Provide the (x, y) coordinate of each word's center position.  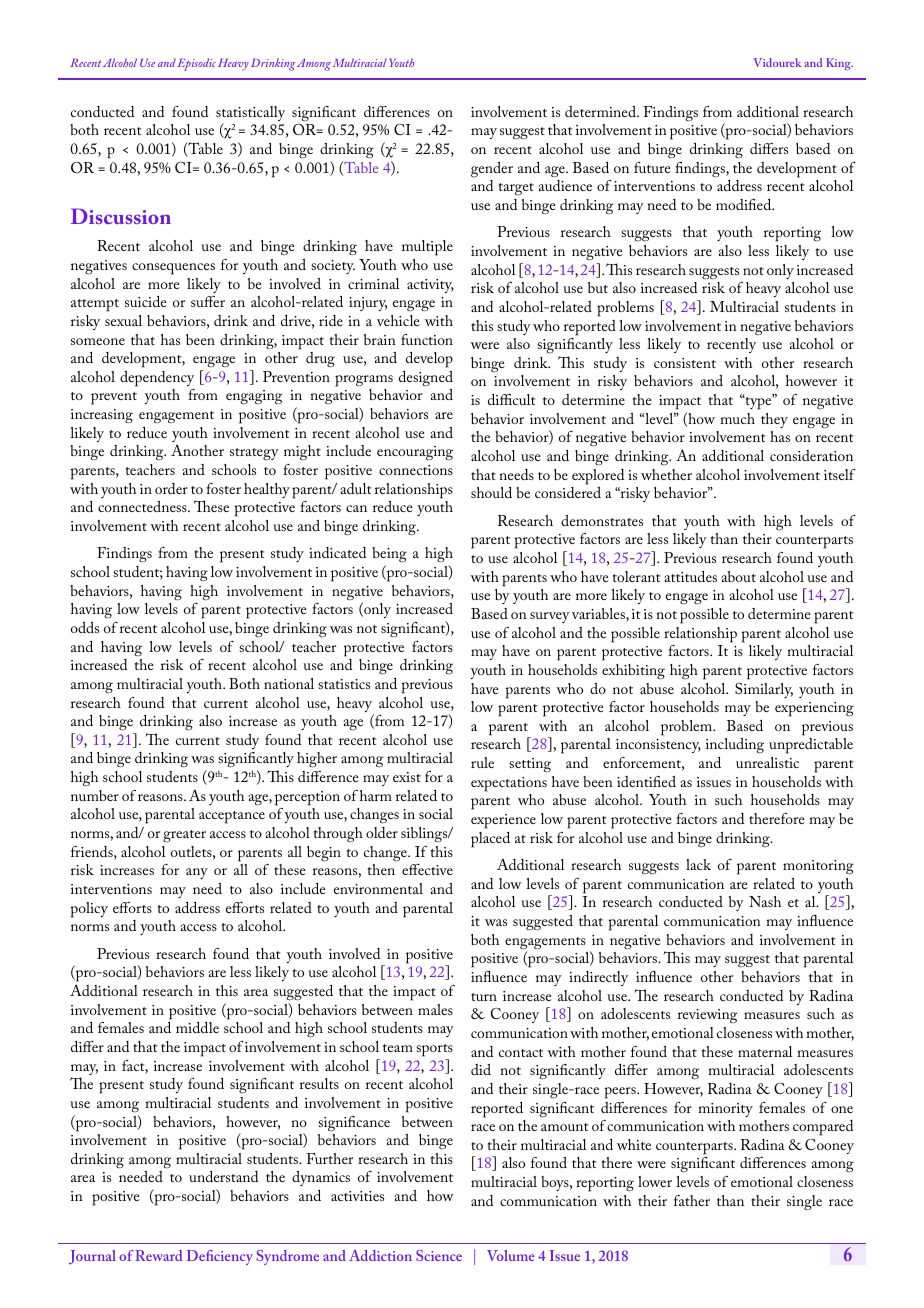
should (491, 492)
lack (698, 864)
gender (492, 169)
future (652, 167)
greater (184, 836)
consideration (811, 455)
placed (490, 840)
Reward (159, 1255)
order (171, 488)
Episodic (196, 64)
